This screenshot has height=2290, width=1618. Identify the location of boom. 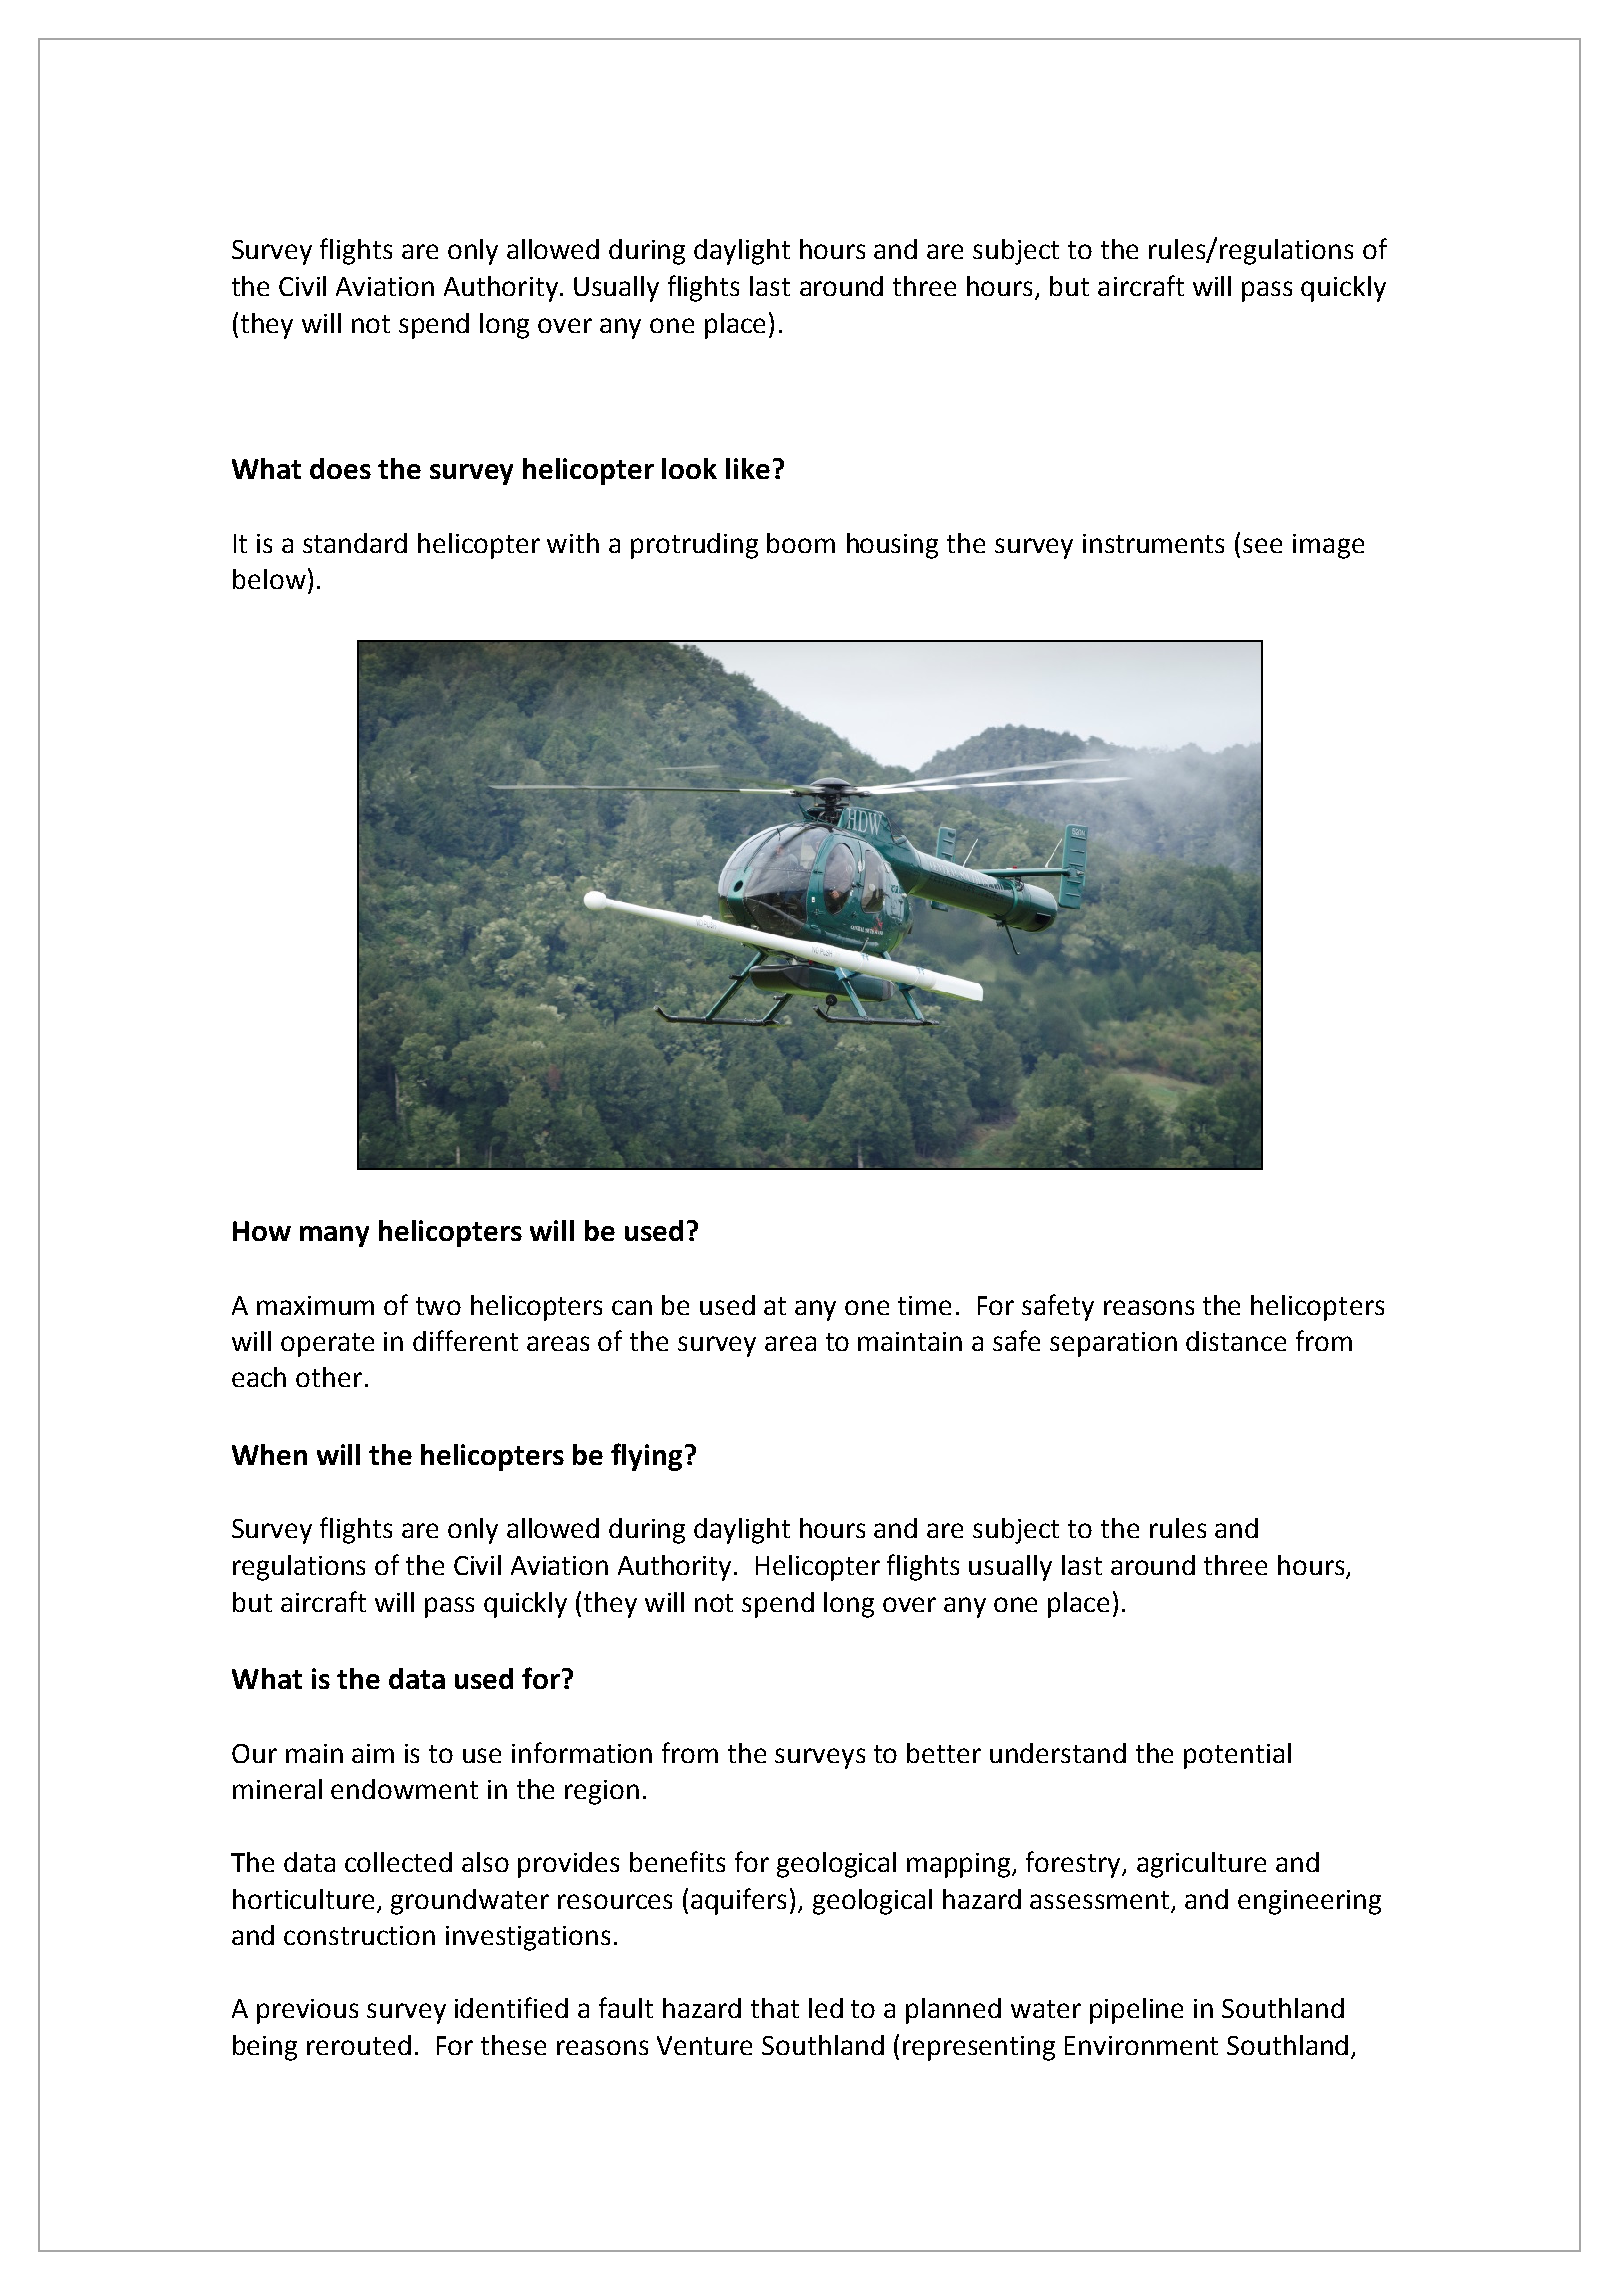
(801, 543).
